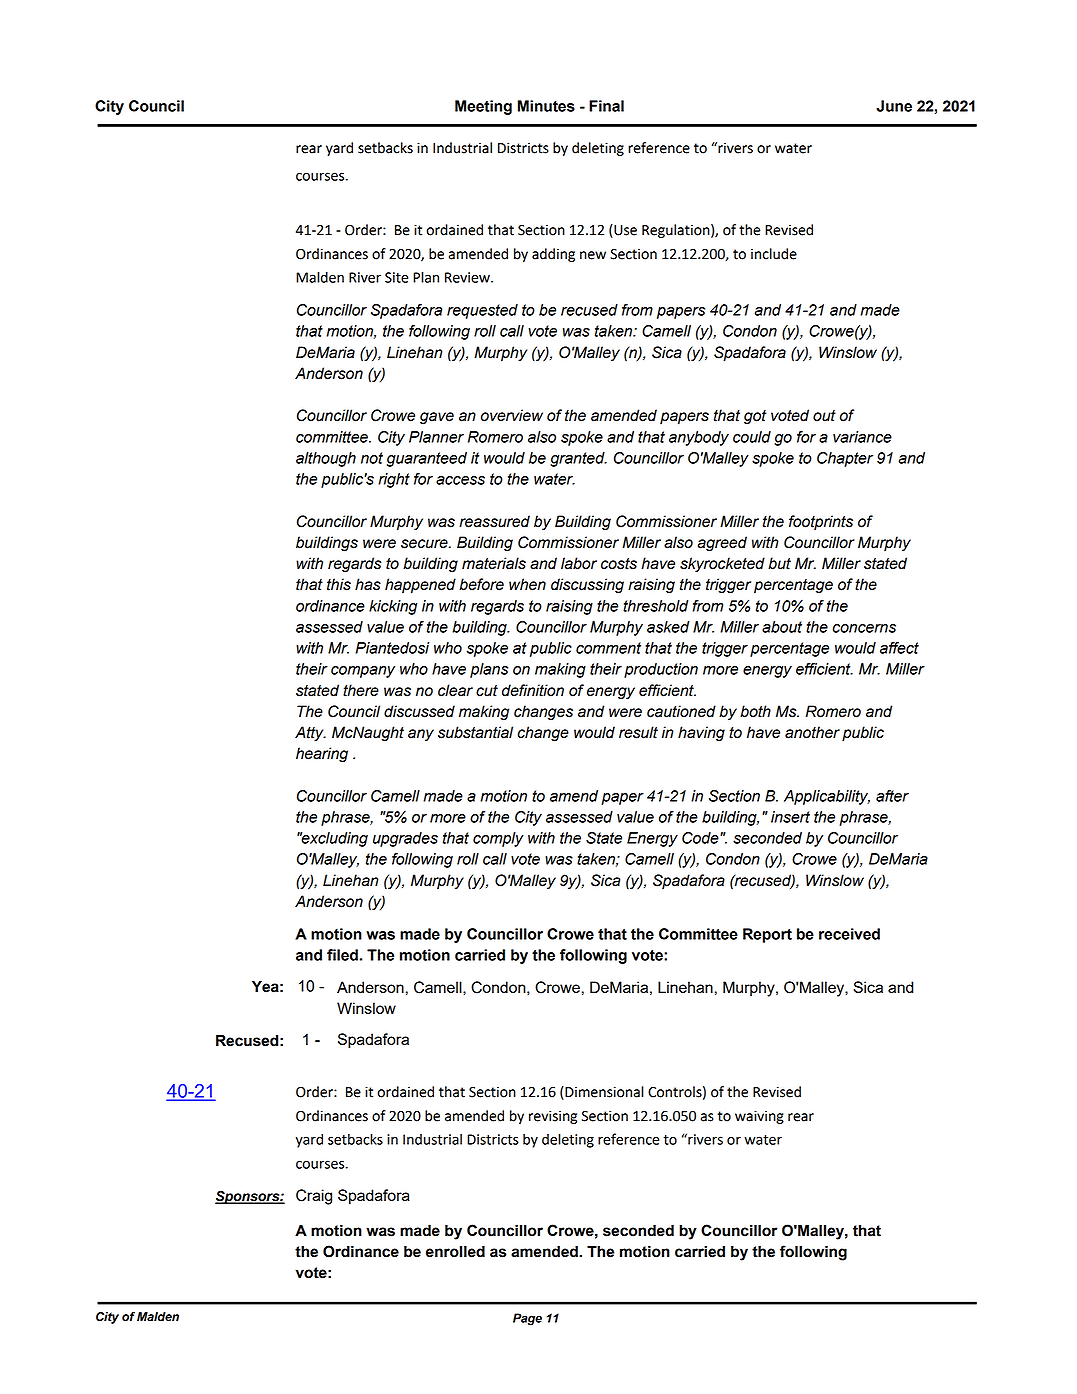 This screenshot has height=1394, width=1077. What do you see at coordinates (821, 523) in the screenshot?
I see `footprints` at bounding box center [821, 523].
